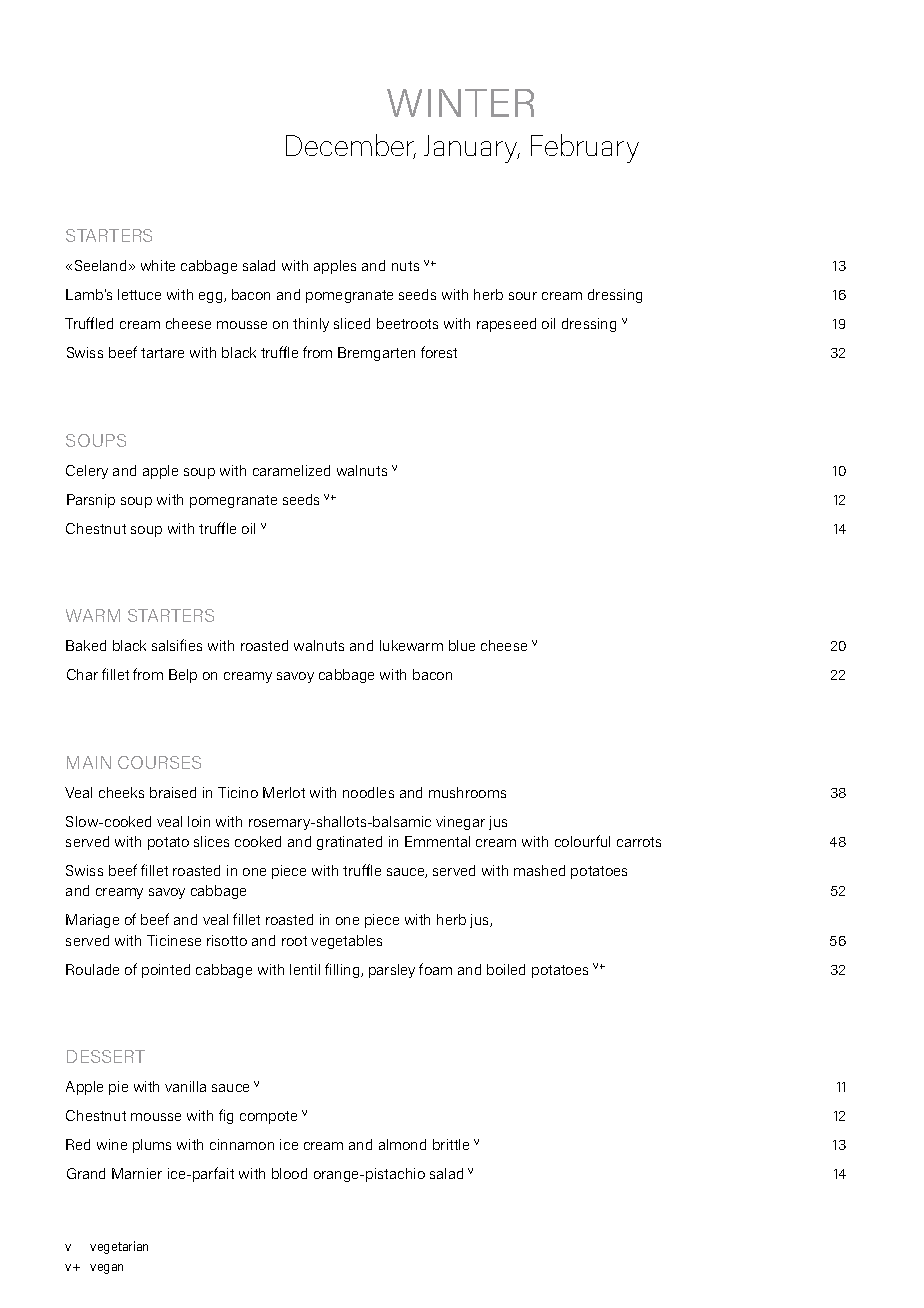 The height and width of the screenshot is (1308, 924). What do you see at coordinates (158, 265) in the screenshot?
I see `white` at bounding box center [158, 265].
